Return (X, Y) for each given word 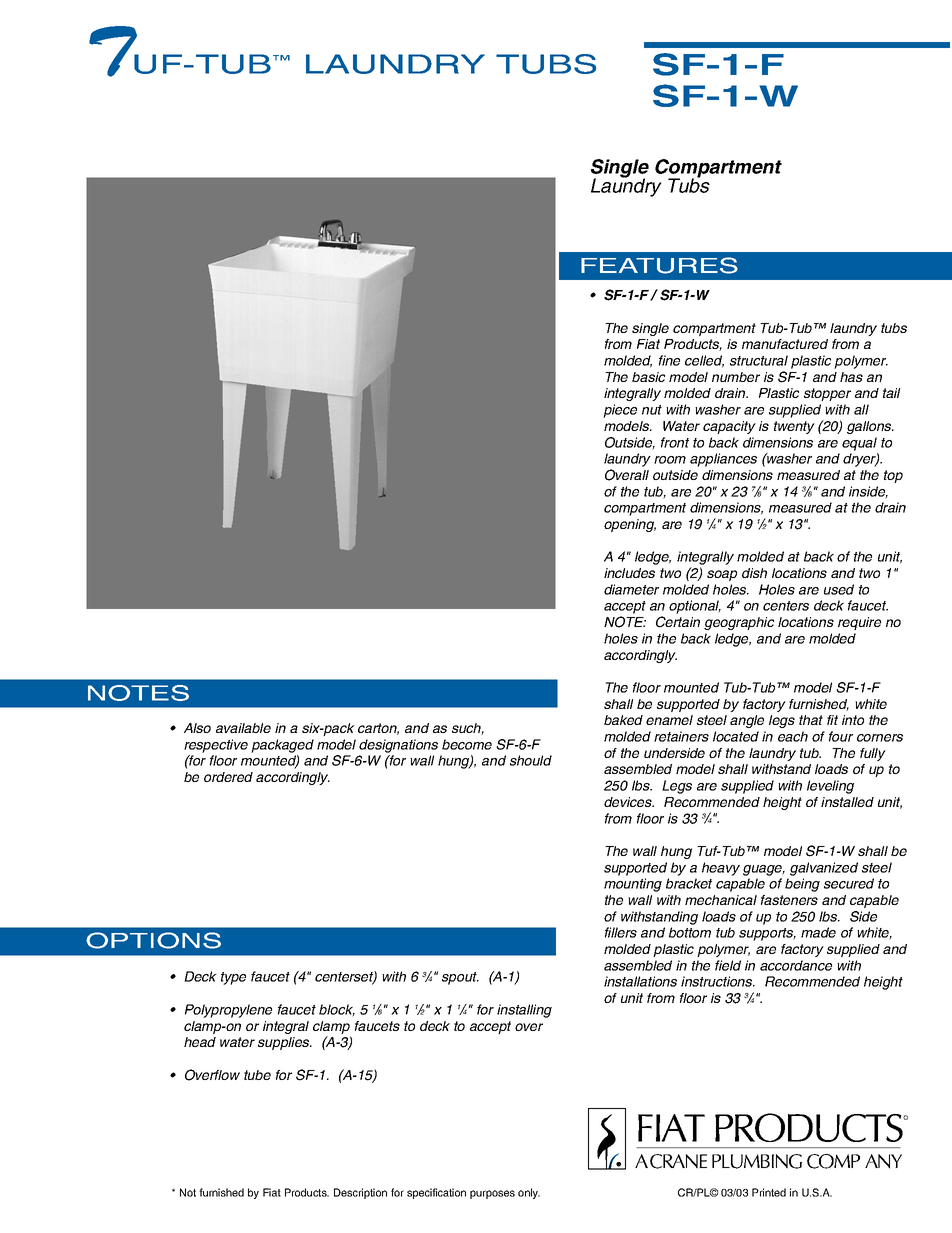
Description (360, 1193)
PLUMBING (757, 1161)
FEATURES (659, 265)
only (529, 1193)
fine (669, 360)
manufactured (785, 344)
